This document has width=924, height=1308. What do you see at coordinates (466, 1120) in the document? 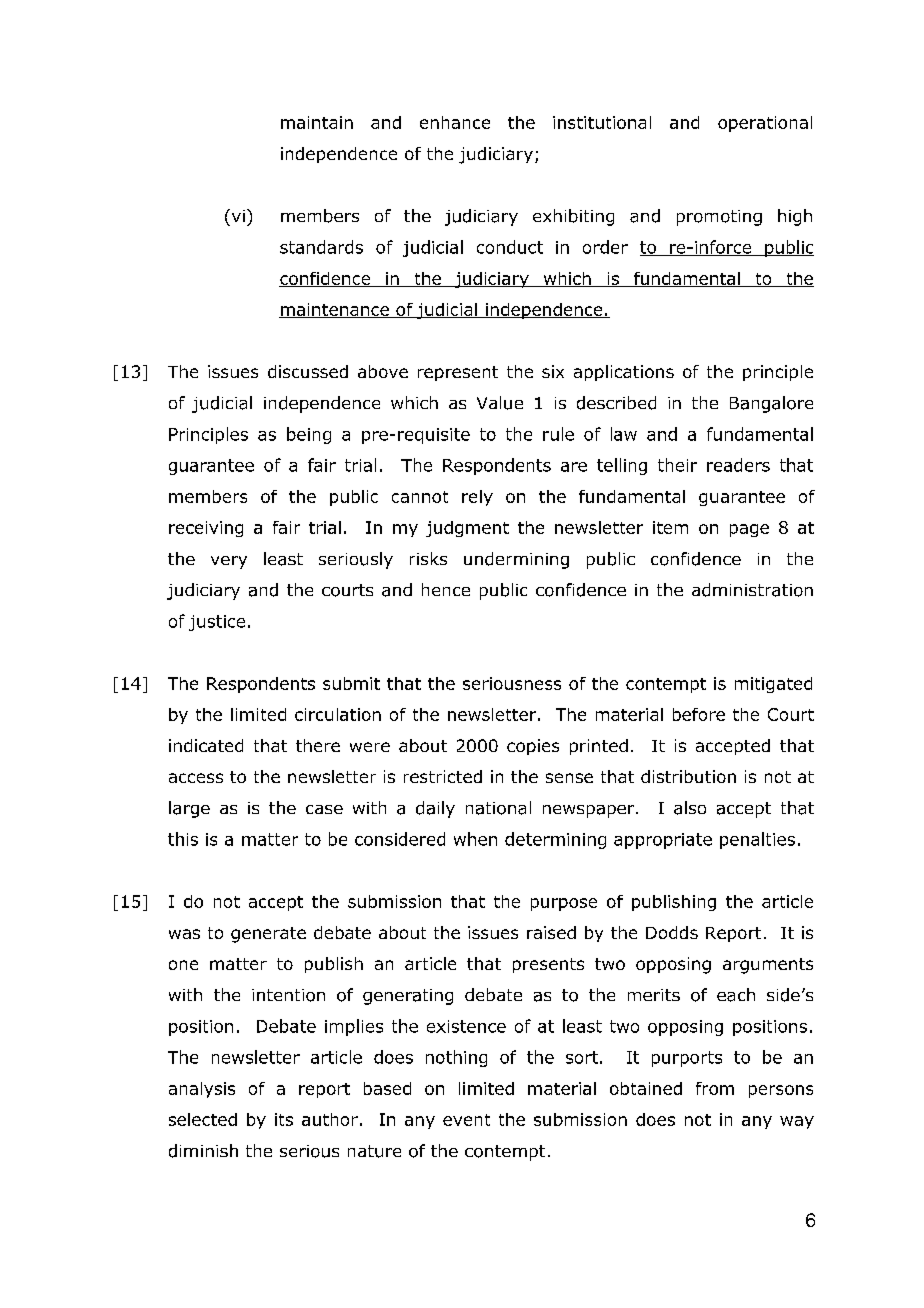
I see `event` at bounding box center [466, 1120].
